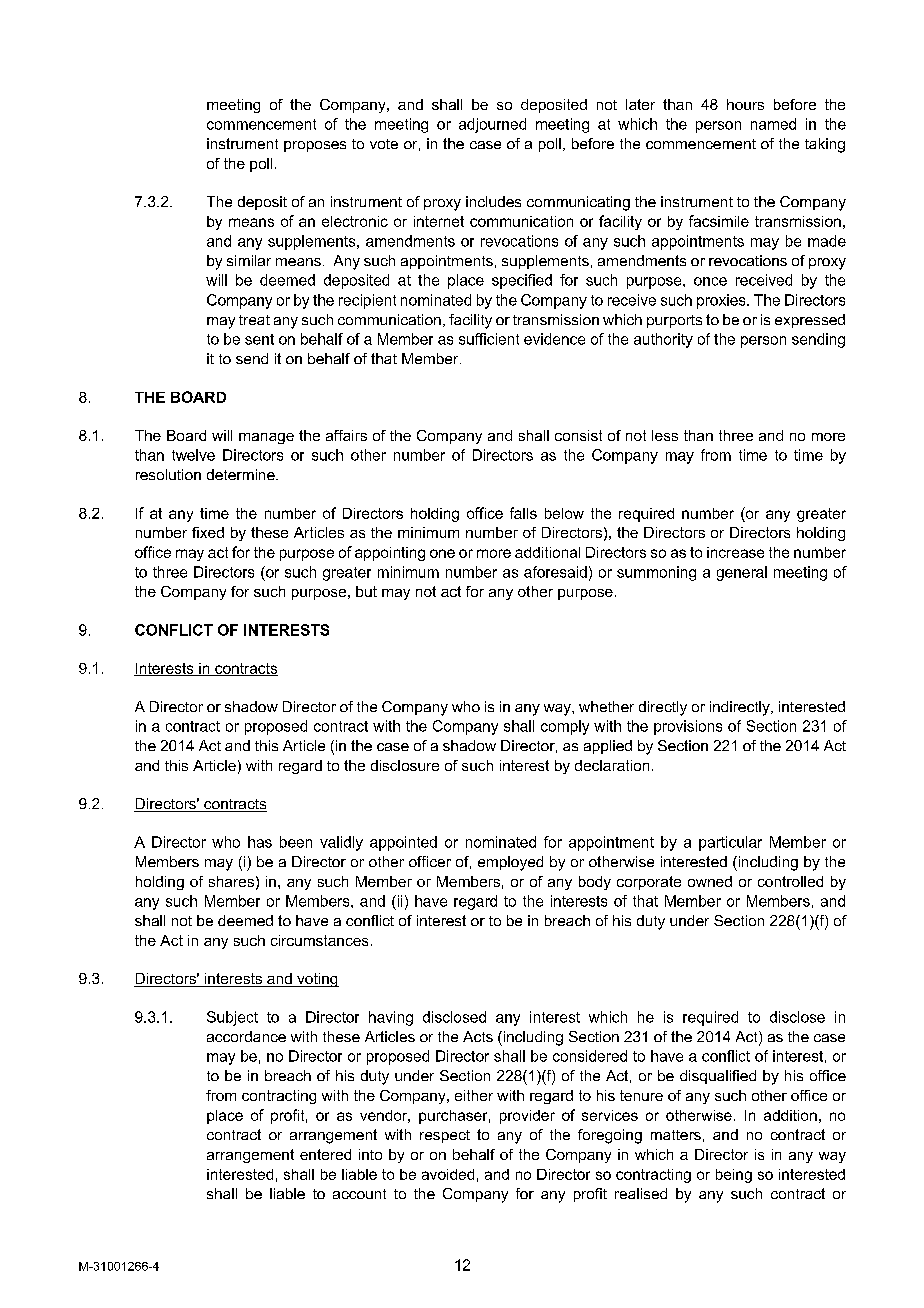 Image resolution: width=924 pixels, height=1308 pixels. Describe the element at coordinates (493, 201) in the screenshot. I see `includes` at that location.
